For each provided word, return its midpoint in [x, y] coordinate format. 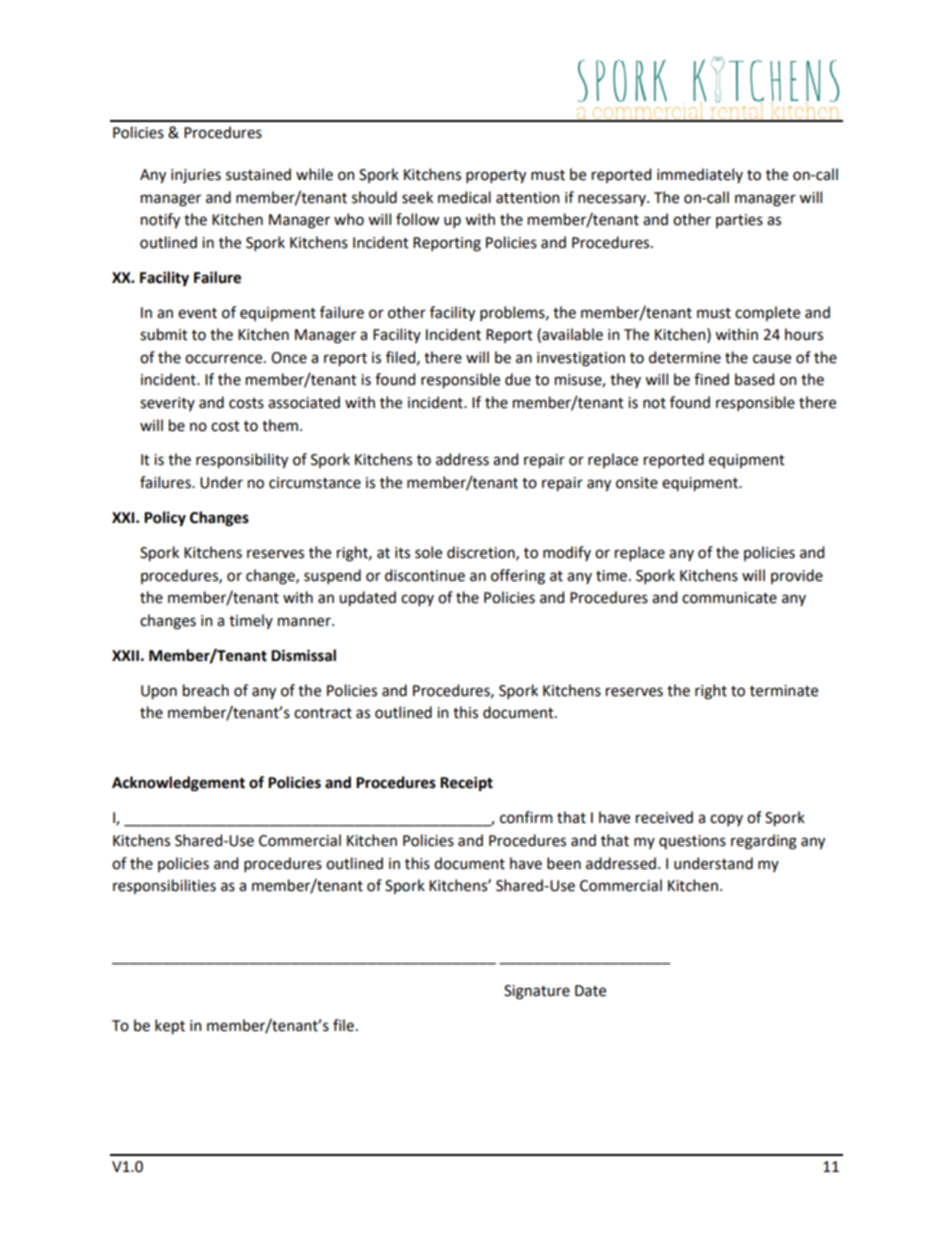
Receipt [466, 783]
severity [167, 404]
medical [464, 197]
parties [739, 221]
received [664, 817]
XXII [125, 655]
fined [711, 379]
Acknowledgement [178, 784]
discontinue [425, 575]
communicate [729, 598]
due [518, 379]
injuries [196, 176]
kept [170, 1026]
